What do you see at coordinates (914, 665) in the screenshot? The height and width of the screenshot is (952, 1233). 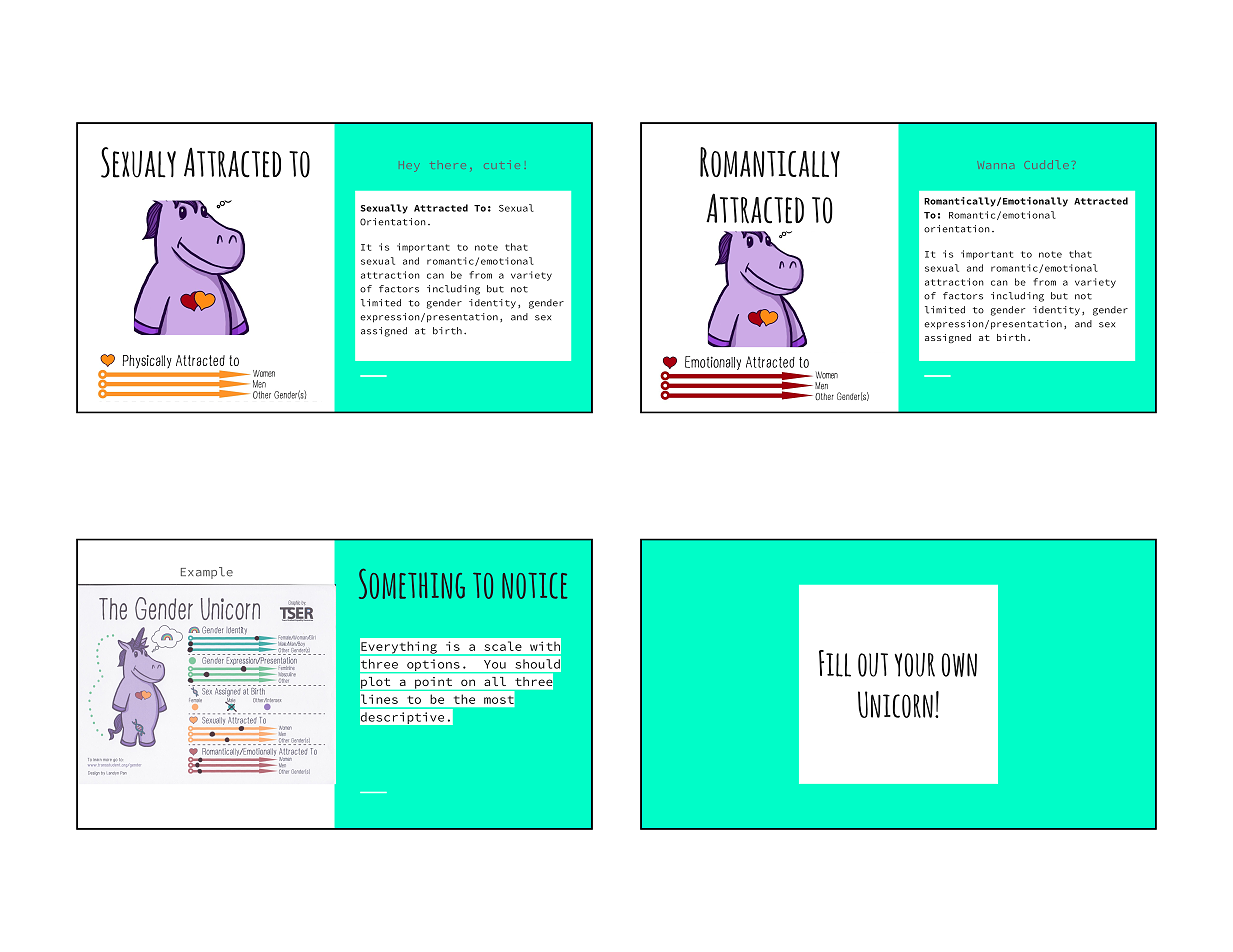 I see `your` at bounding box center [914, 665].
